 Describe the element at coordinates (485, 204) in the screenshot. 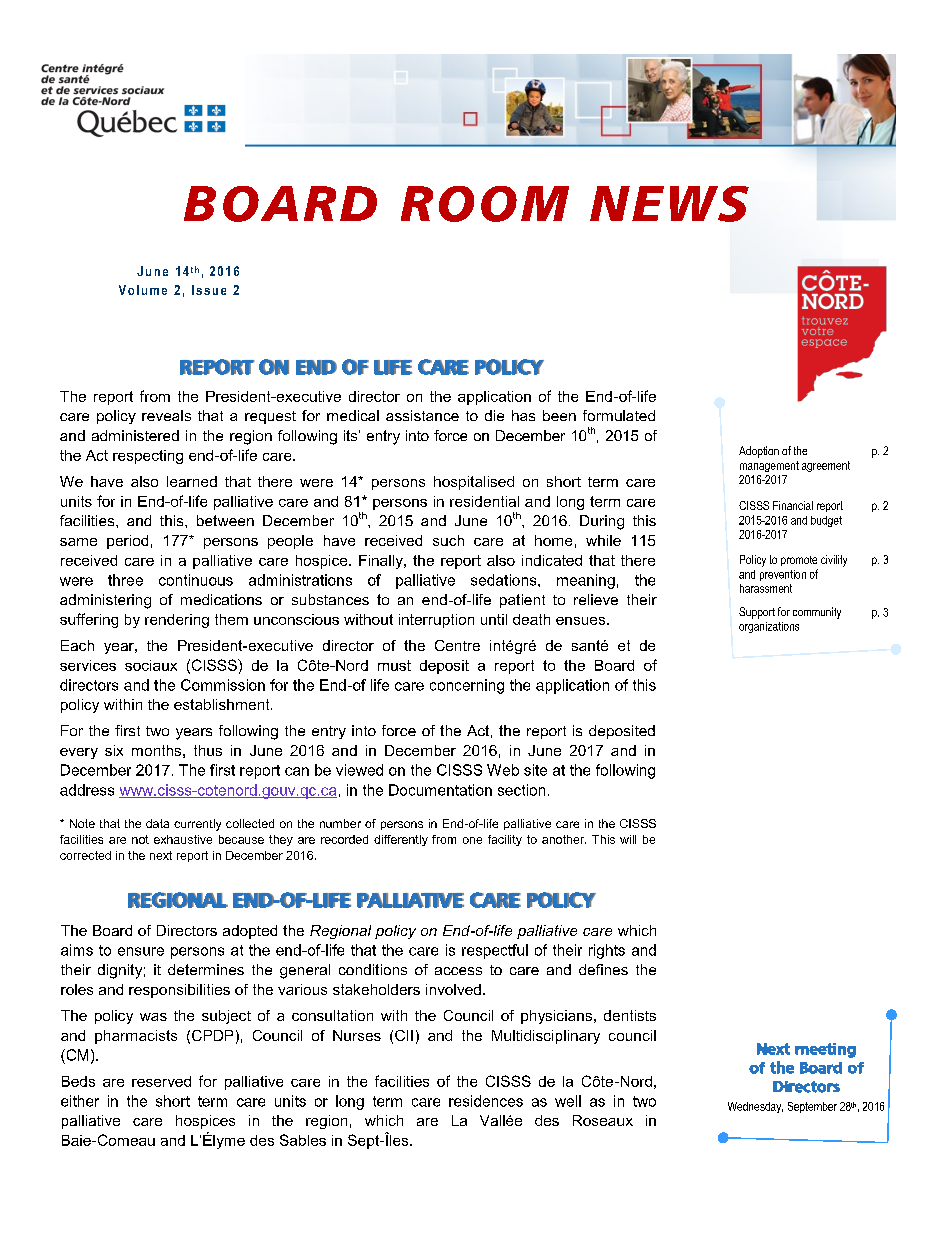

I see `ROOM` at that location.
